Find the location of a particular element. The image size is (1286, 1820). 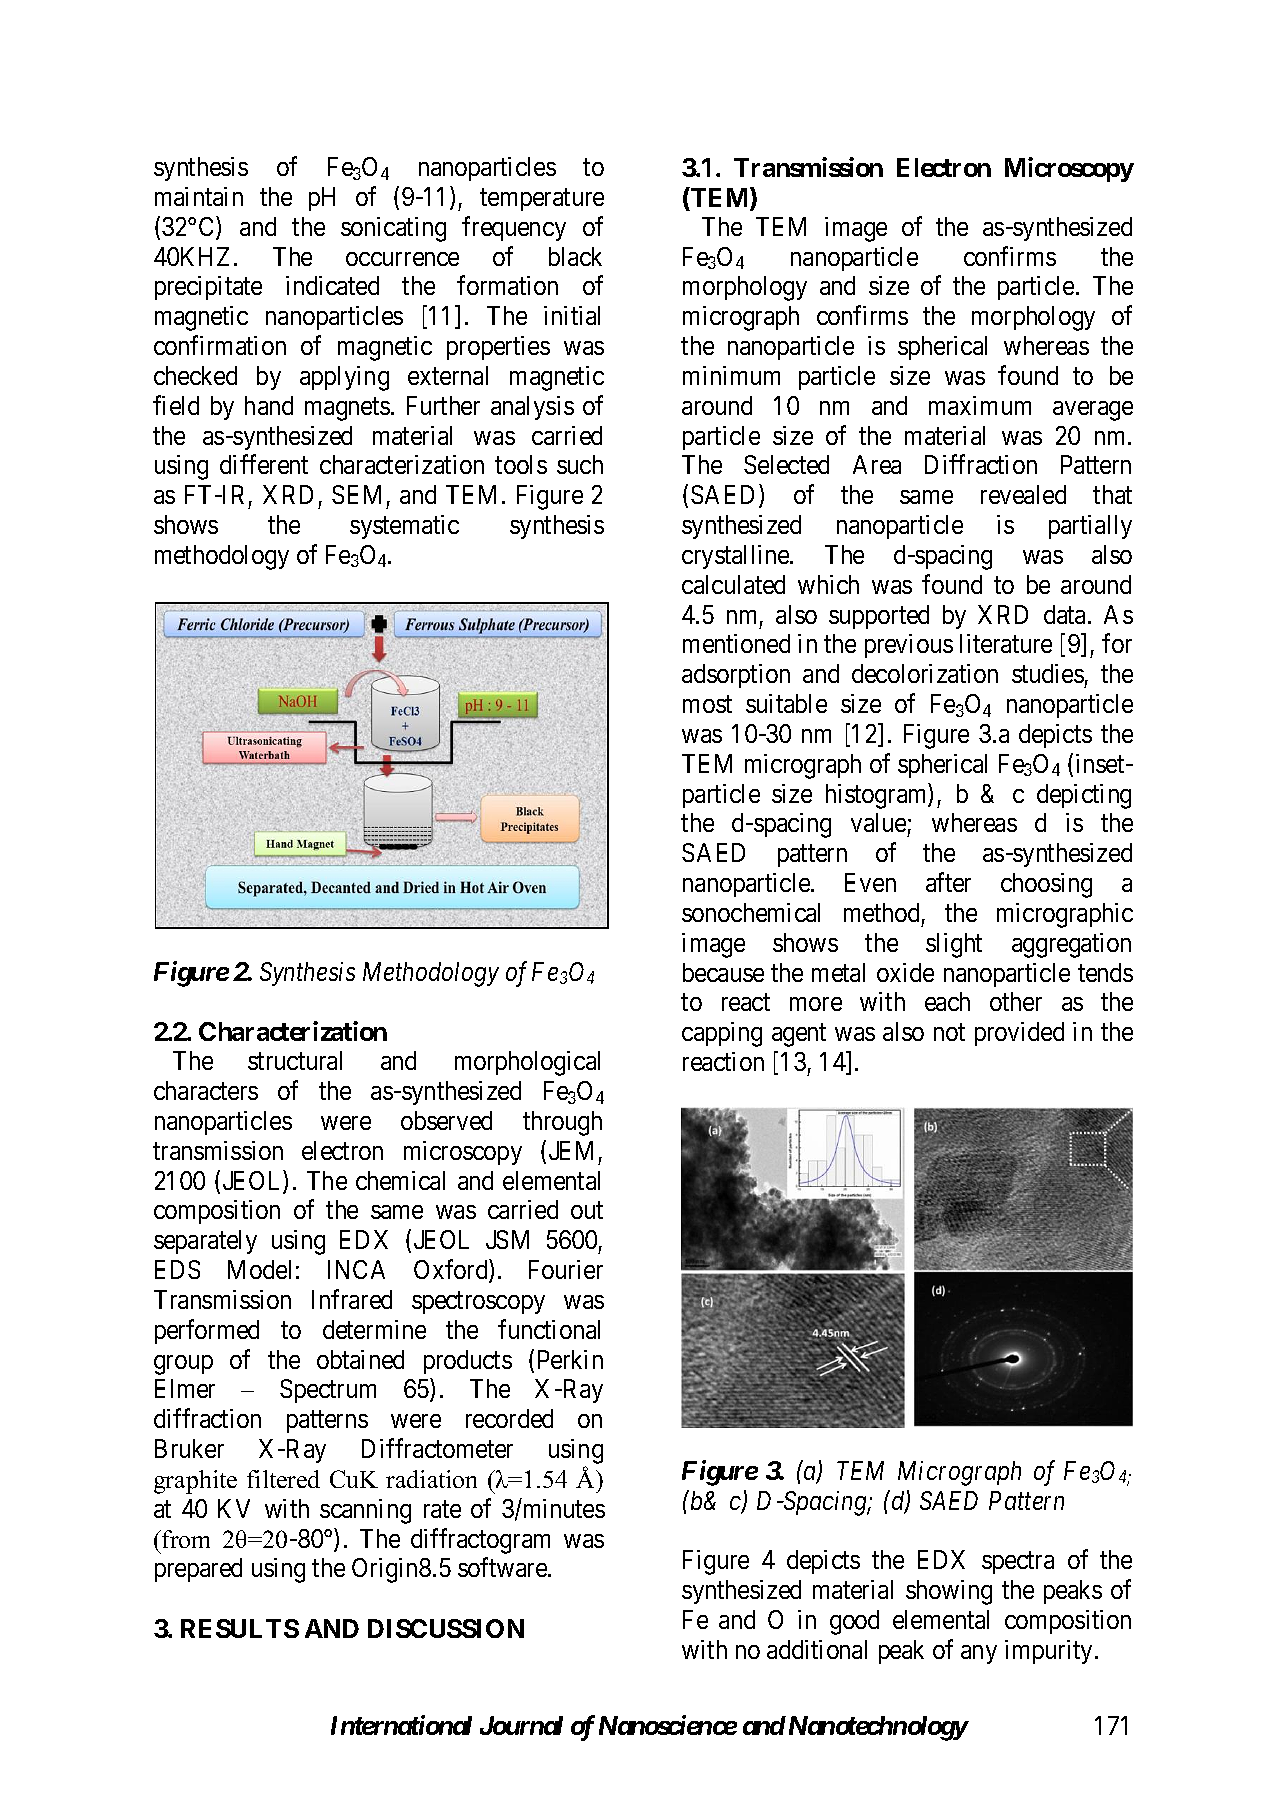

slight is located at coordinates (954, 945).
